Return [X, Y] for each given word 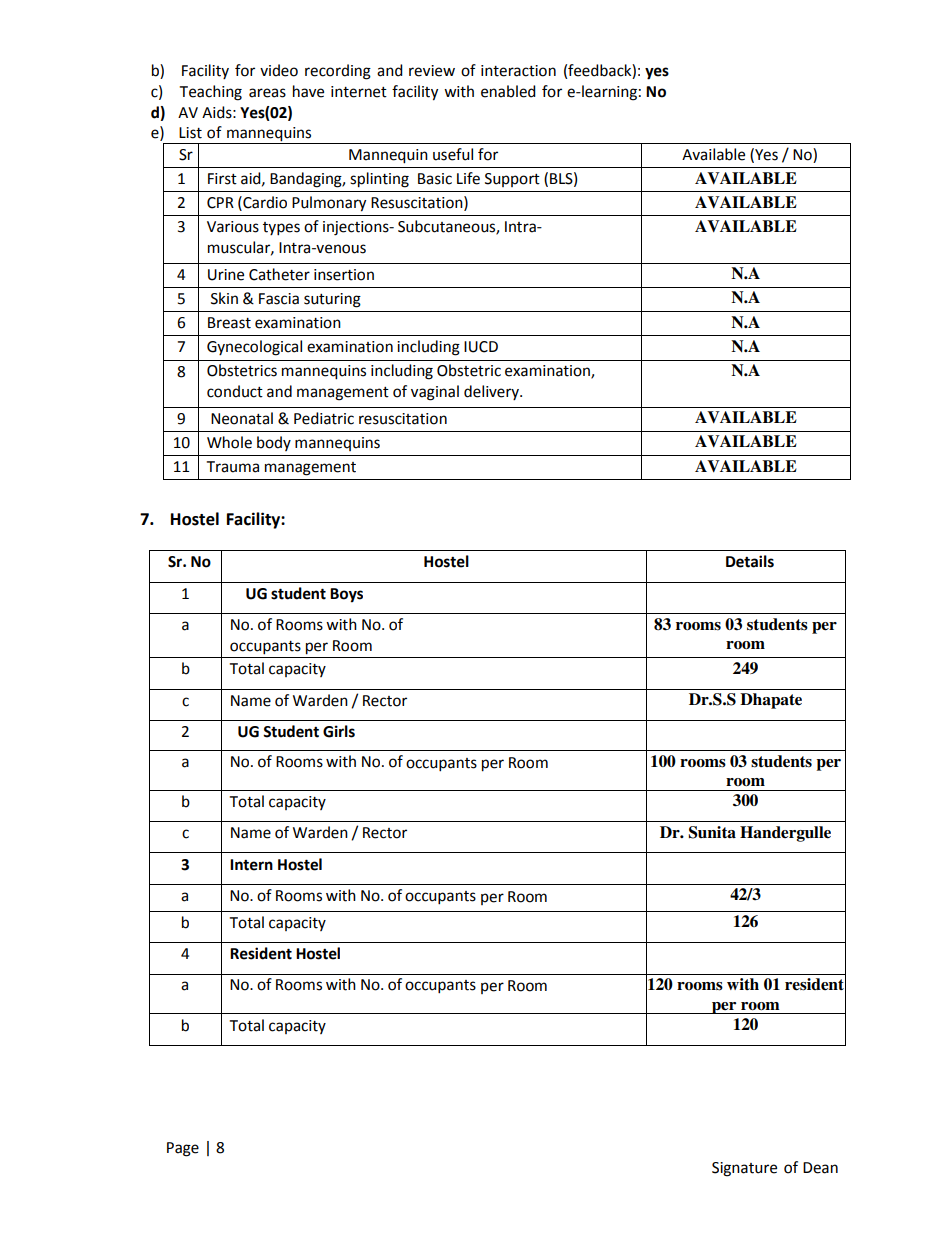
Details [750, 561]
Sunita [712, 832]
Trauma [233, 467]
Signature [744, 1169]
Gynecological [254, 348]
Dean [820, 1168]
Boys [346, 595]
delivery [492, 392]
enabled [508, 91]
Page [183, 1149]
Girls [339, 731]
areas [267, 93]
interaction [518, 71]
